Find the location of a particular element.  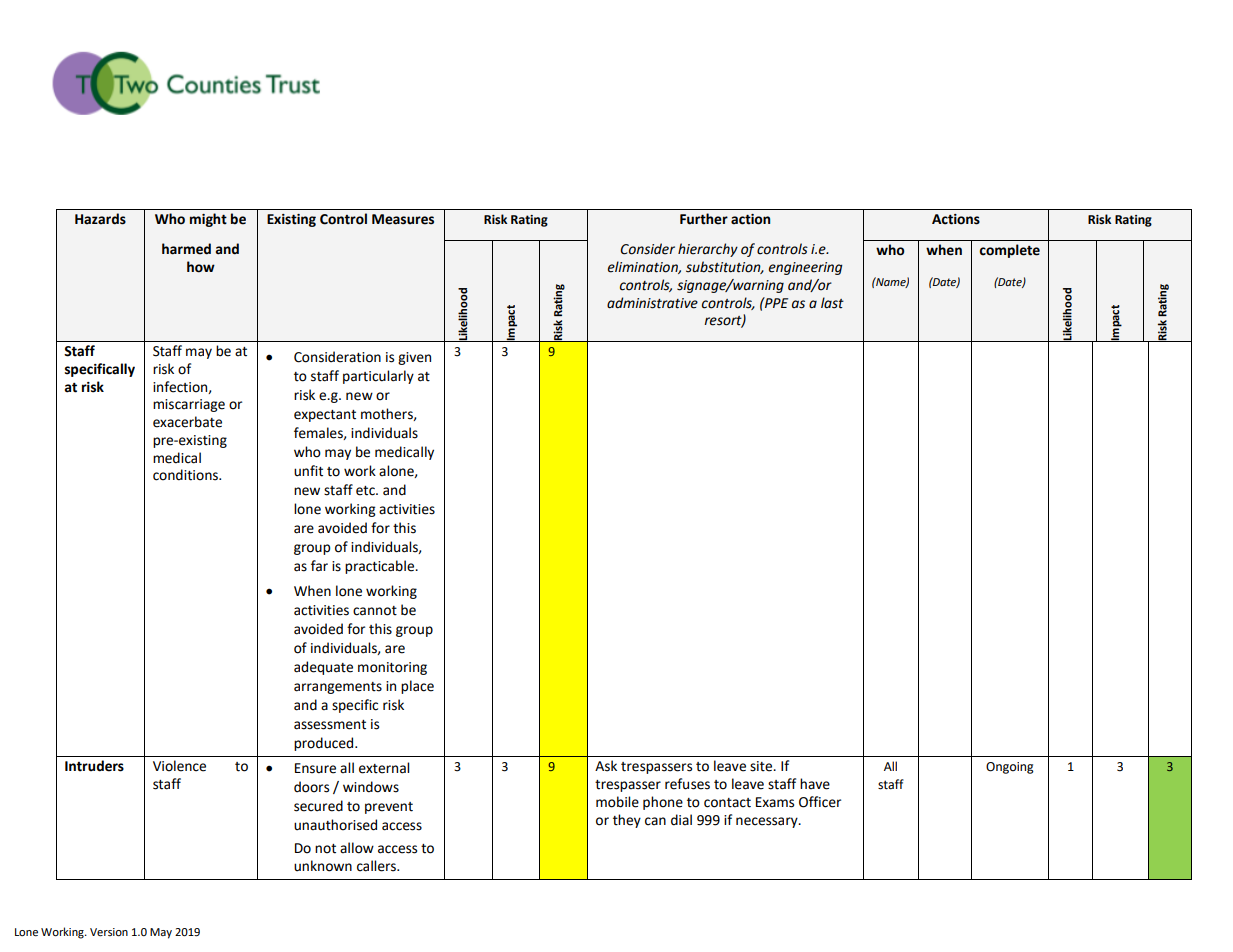

practicable is located at coordinates (381, 567).
